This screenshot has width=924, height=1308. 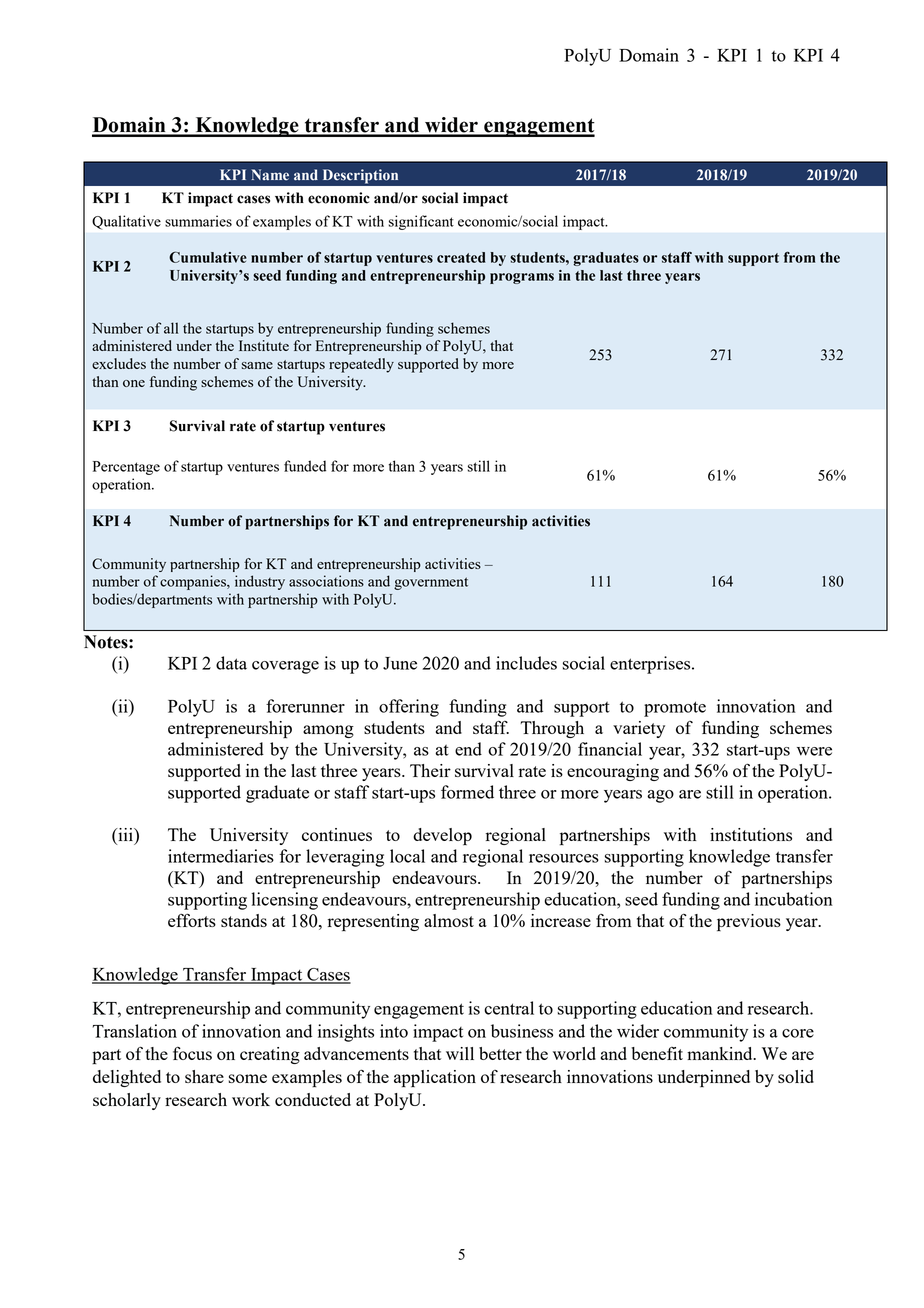 What do you see at coordinates (198, 221) in the screenshot?
I see `summaries` at bounding box center [198, 221].
